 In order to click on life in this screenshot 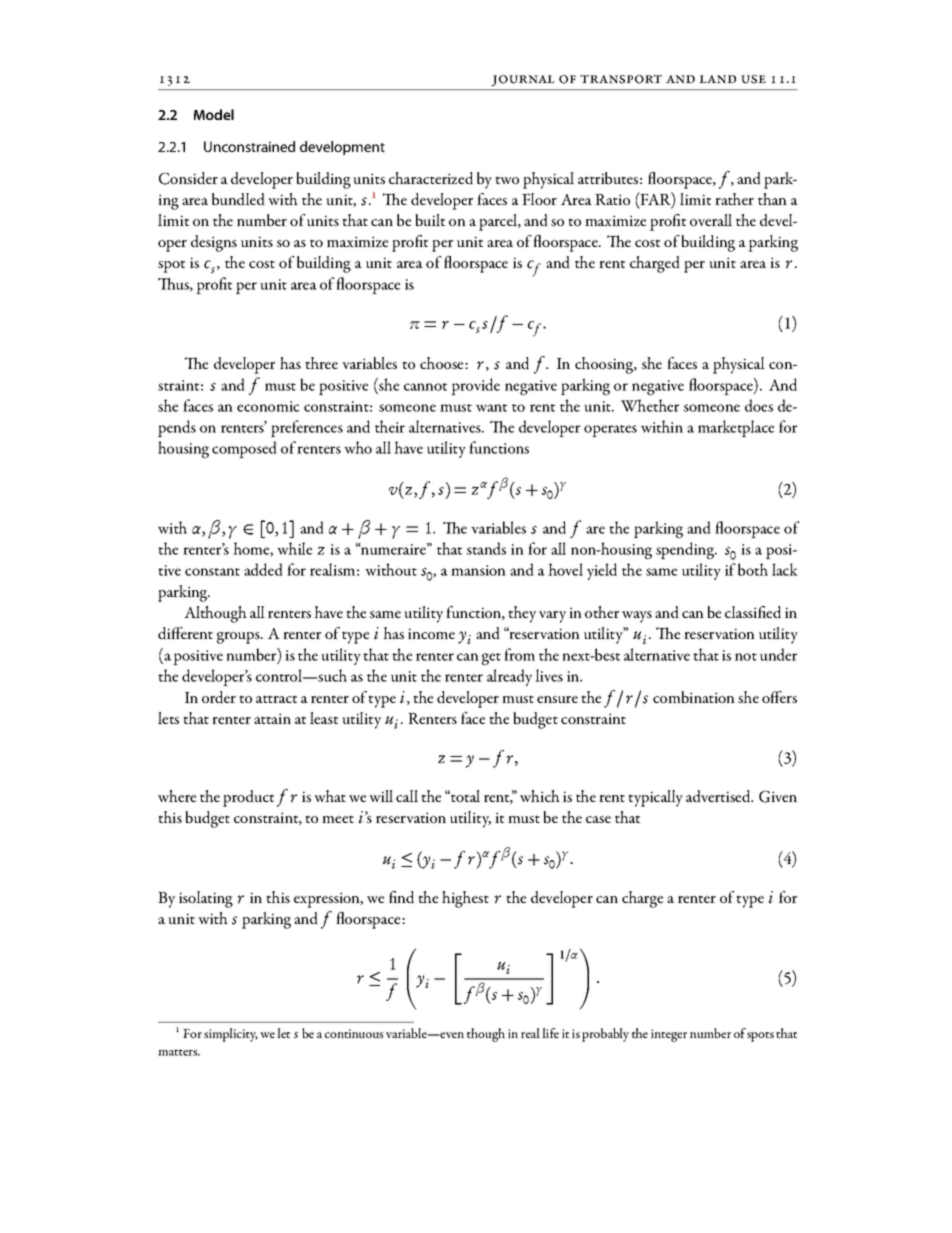, I will do `click(550, 1033)`.
